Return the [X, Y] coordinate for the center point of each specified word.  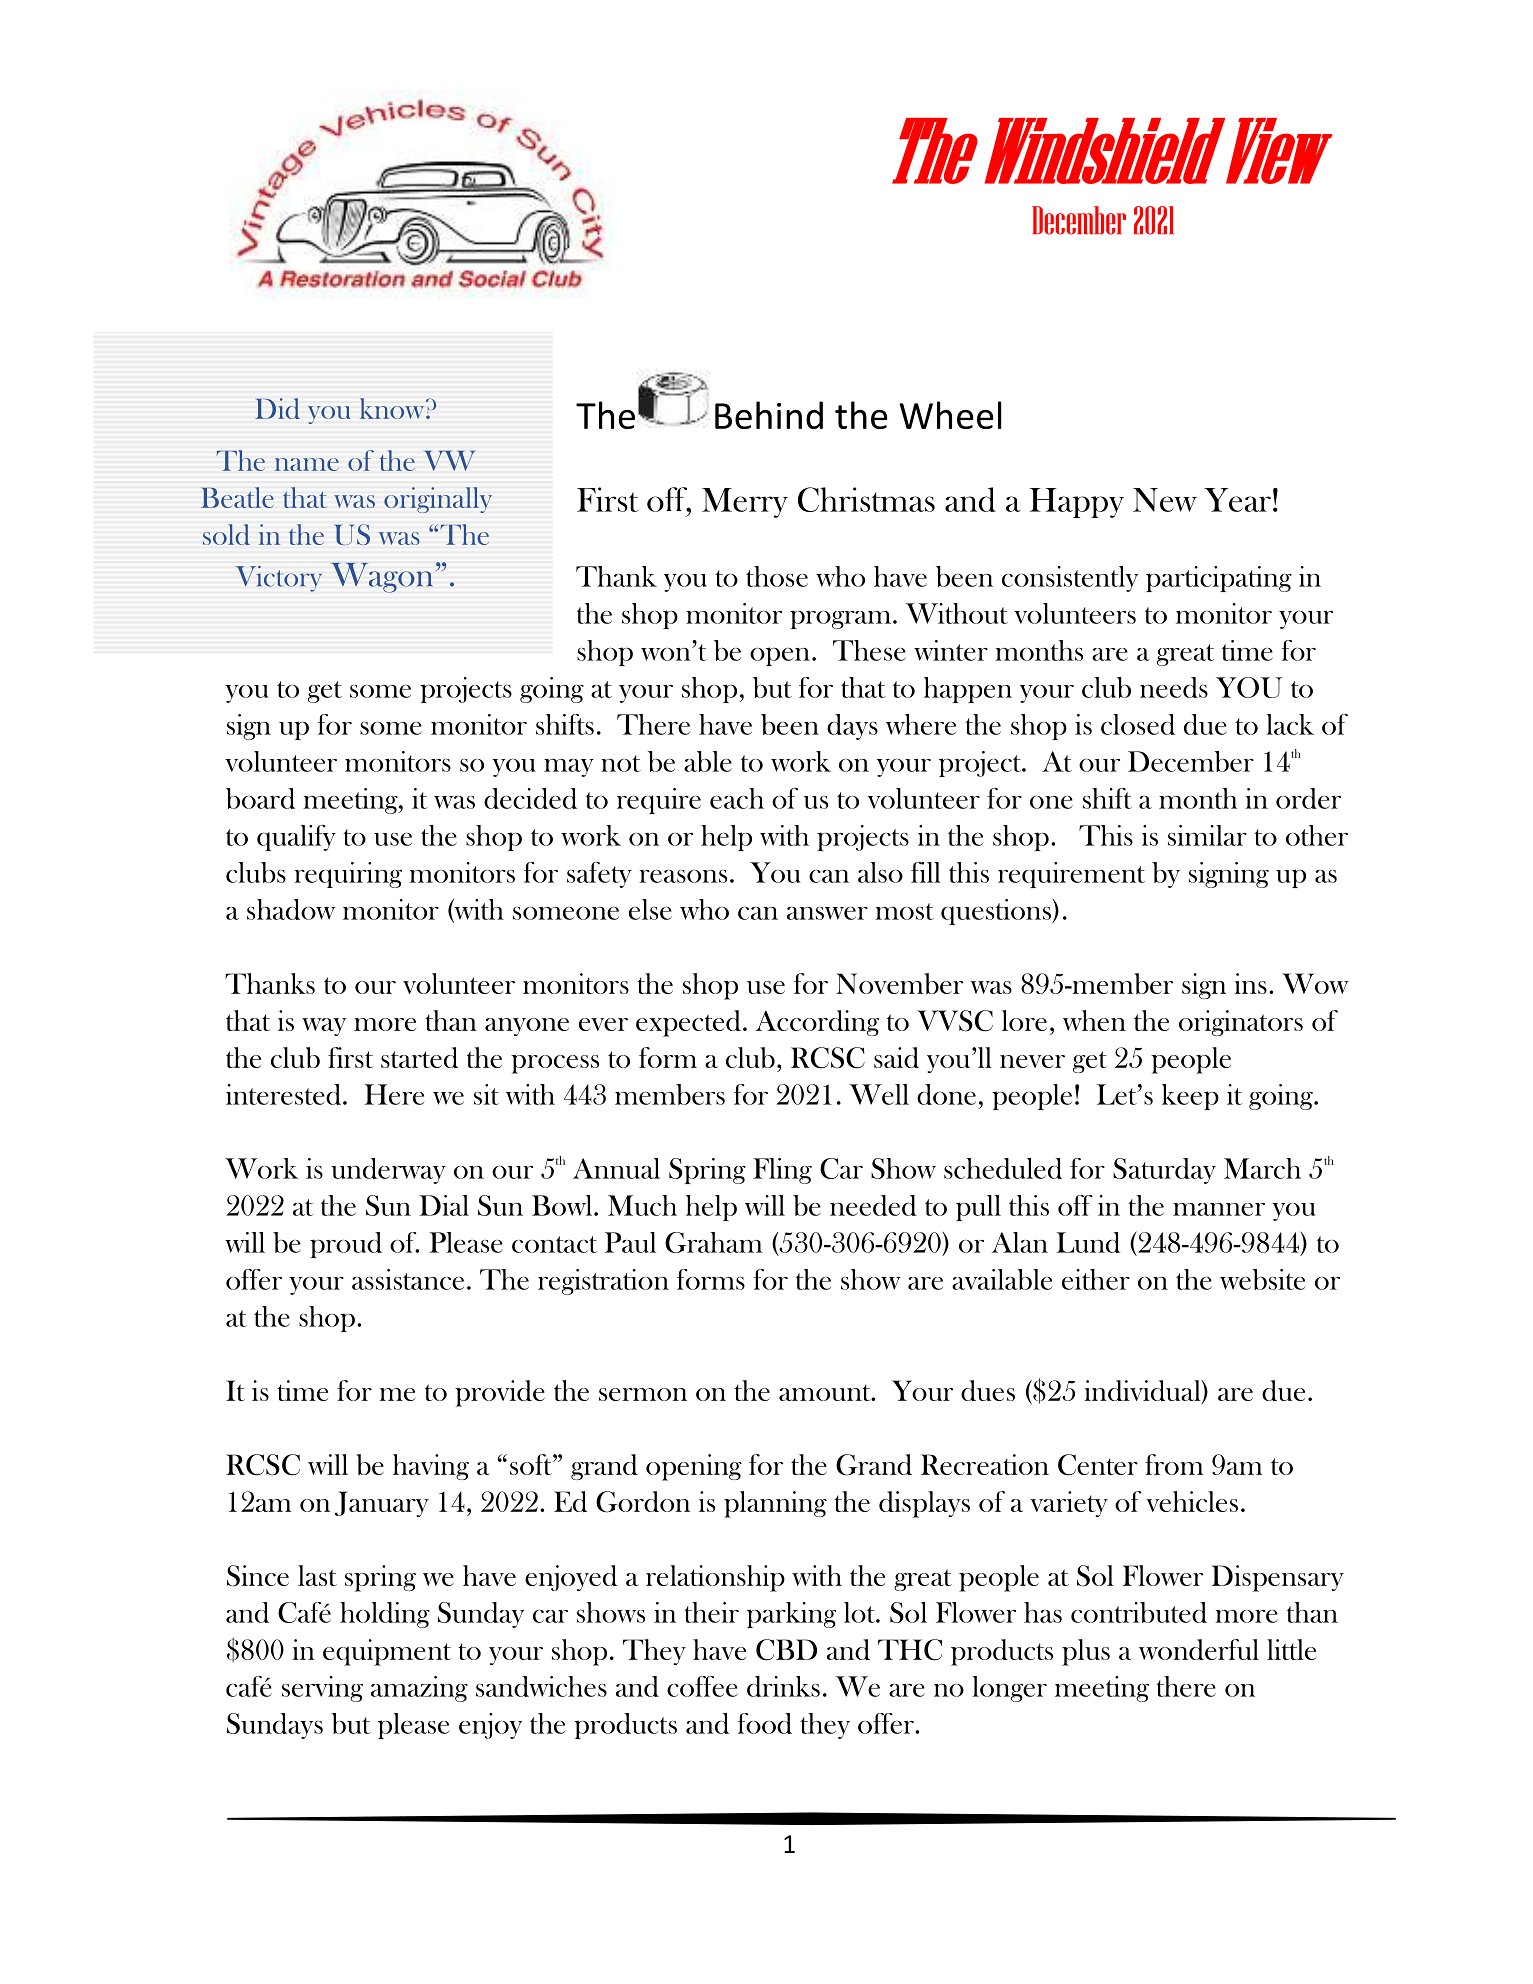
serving [322, 1689]
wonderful [1199, 1649]
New [1165, 500]
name [307, 464]
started [419, 1057]
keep [1190, 1097]
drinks [783, 1686]
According [817, 1023]
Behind [769, 415]
